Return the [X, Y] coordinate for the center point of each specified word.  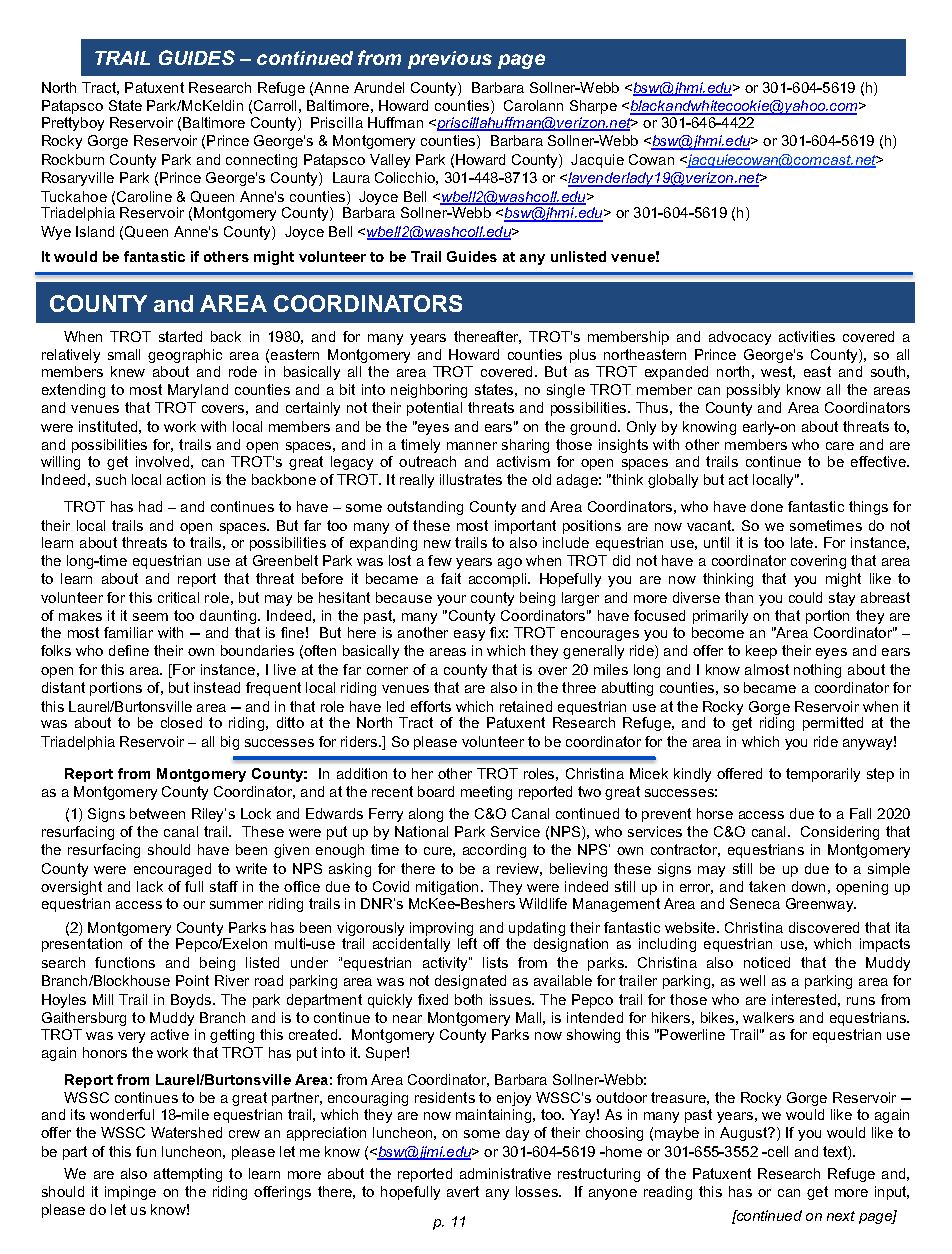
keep [761, 652]
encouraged [172, 870]
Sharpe [593, 107]
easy [469, 635]
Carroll [275, 105]
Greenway [820, 905]
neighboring [429, 391]
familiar [128, 632]
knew [128, 371]
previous [450, 60]
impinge [130, 1193]
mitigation [447, 888]
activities [807, 336]
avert [463, 1191]
